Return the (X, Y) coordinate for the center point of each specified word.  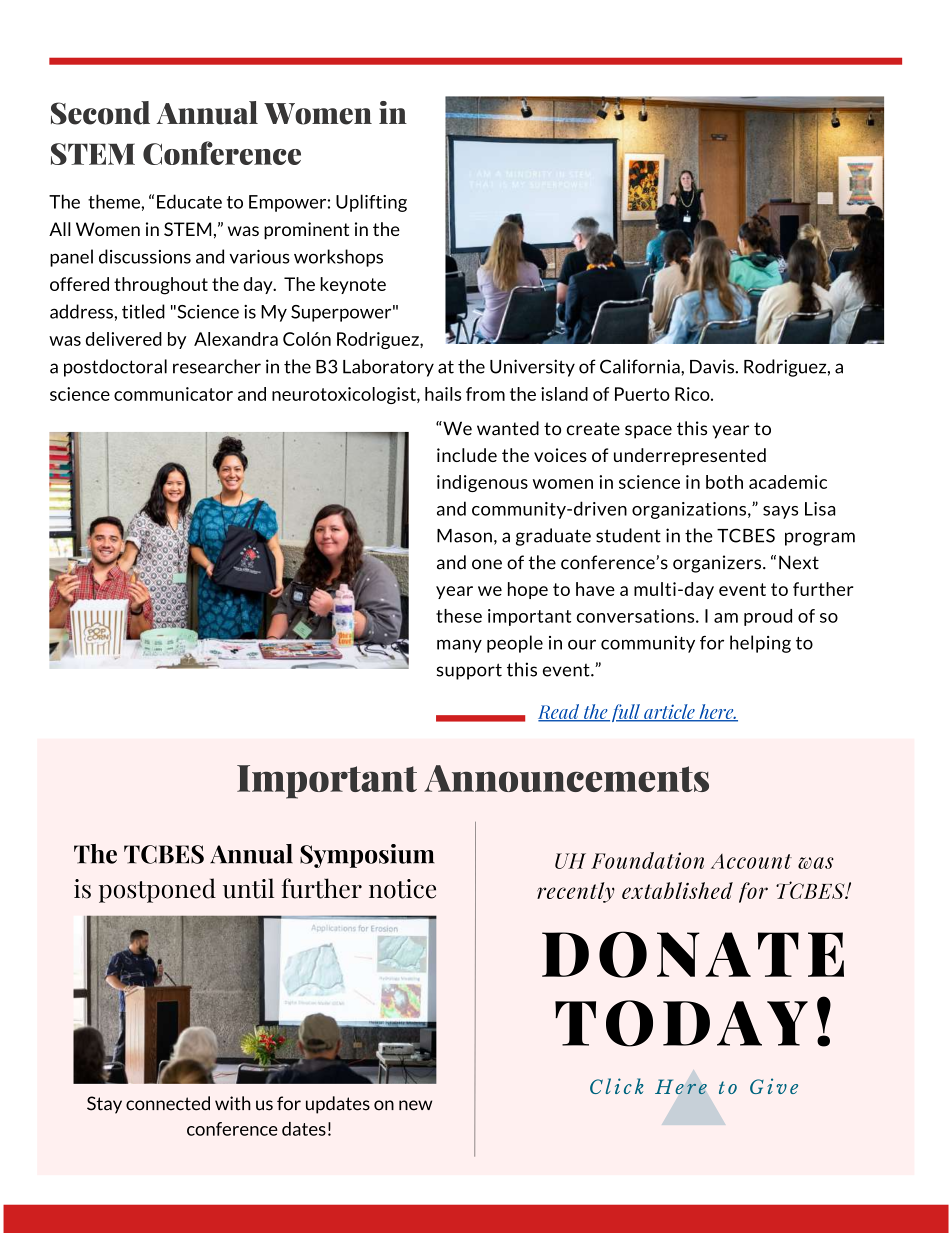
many (459, 646)
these (459, 616)
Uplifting (371, 203)
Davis (713, 366)
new (415, 1105)
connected (168, 1103)
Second (100, 113)
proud (768, 617)
